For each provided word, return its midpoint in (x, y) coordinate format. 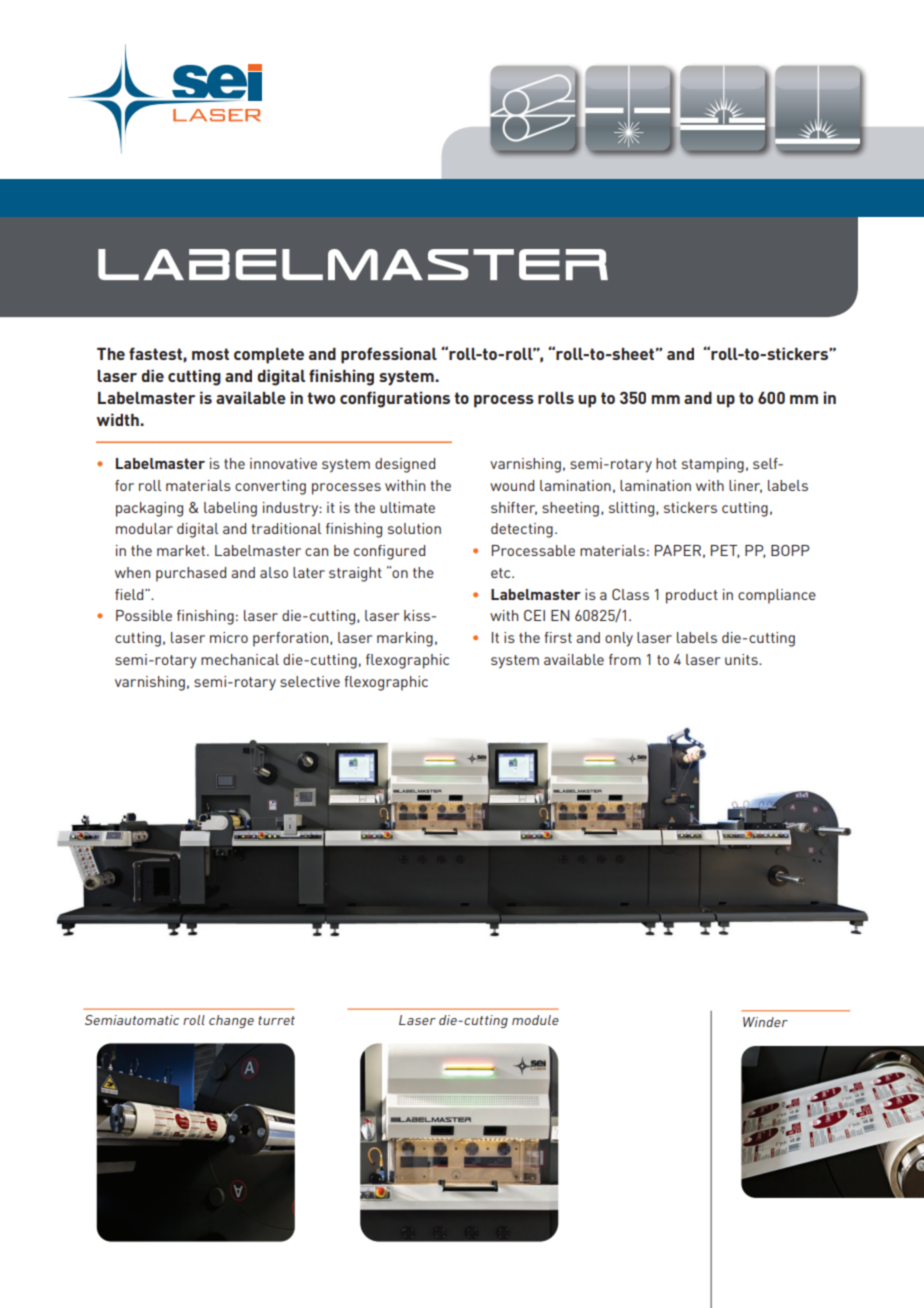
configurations (395, 399)
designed (405, 465)
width (119, 419)
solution (414, 528)
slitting (633, 509)
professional (389, 355)
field (130, 594)
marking (405, 639)
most (210, 354)
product (692, 596)
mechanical (240, 659)
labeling (230, 509)
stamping (713, 465)
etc (502, 573)
